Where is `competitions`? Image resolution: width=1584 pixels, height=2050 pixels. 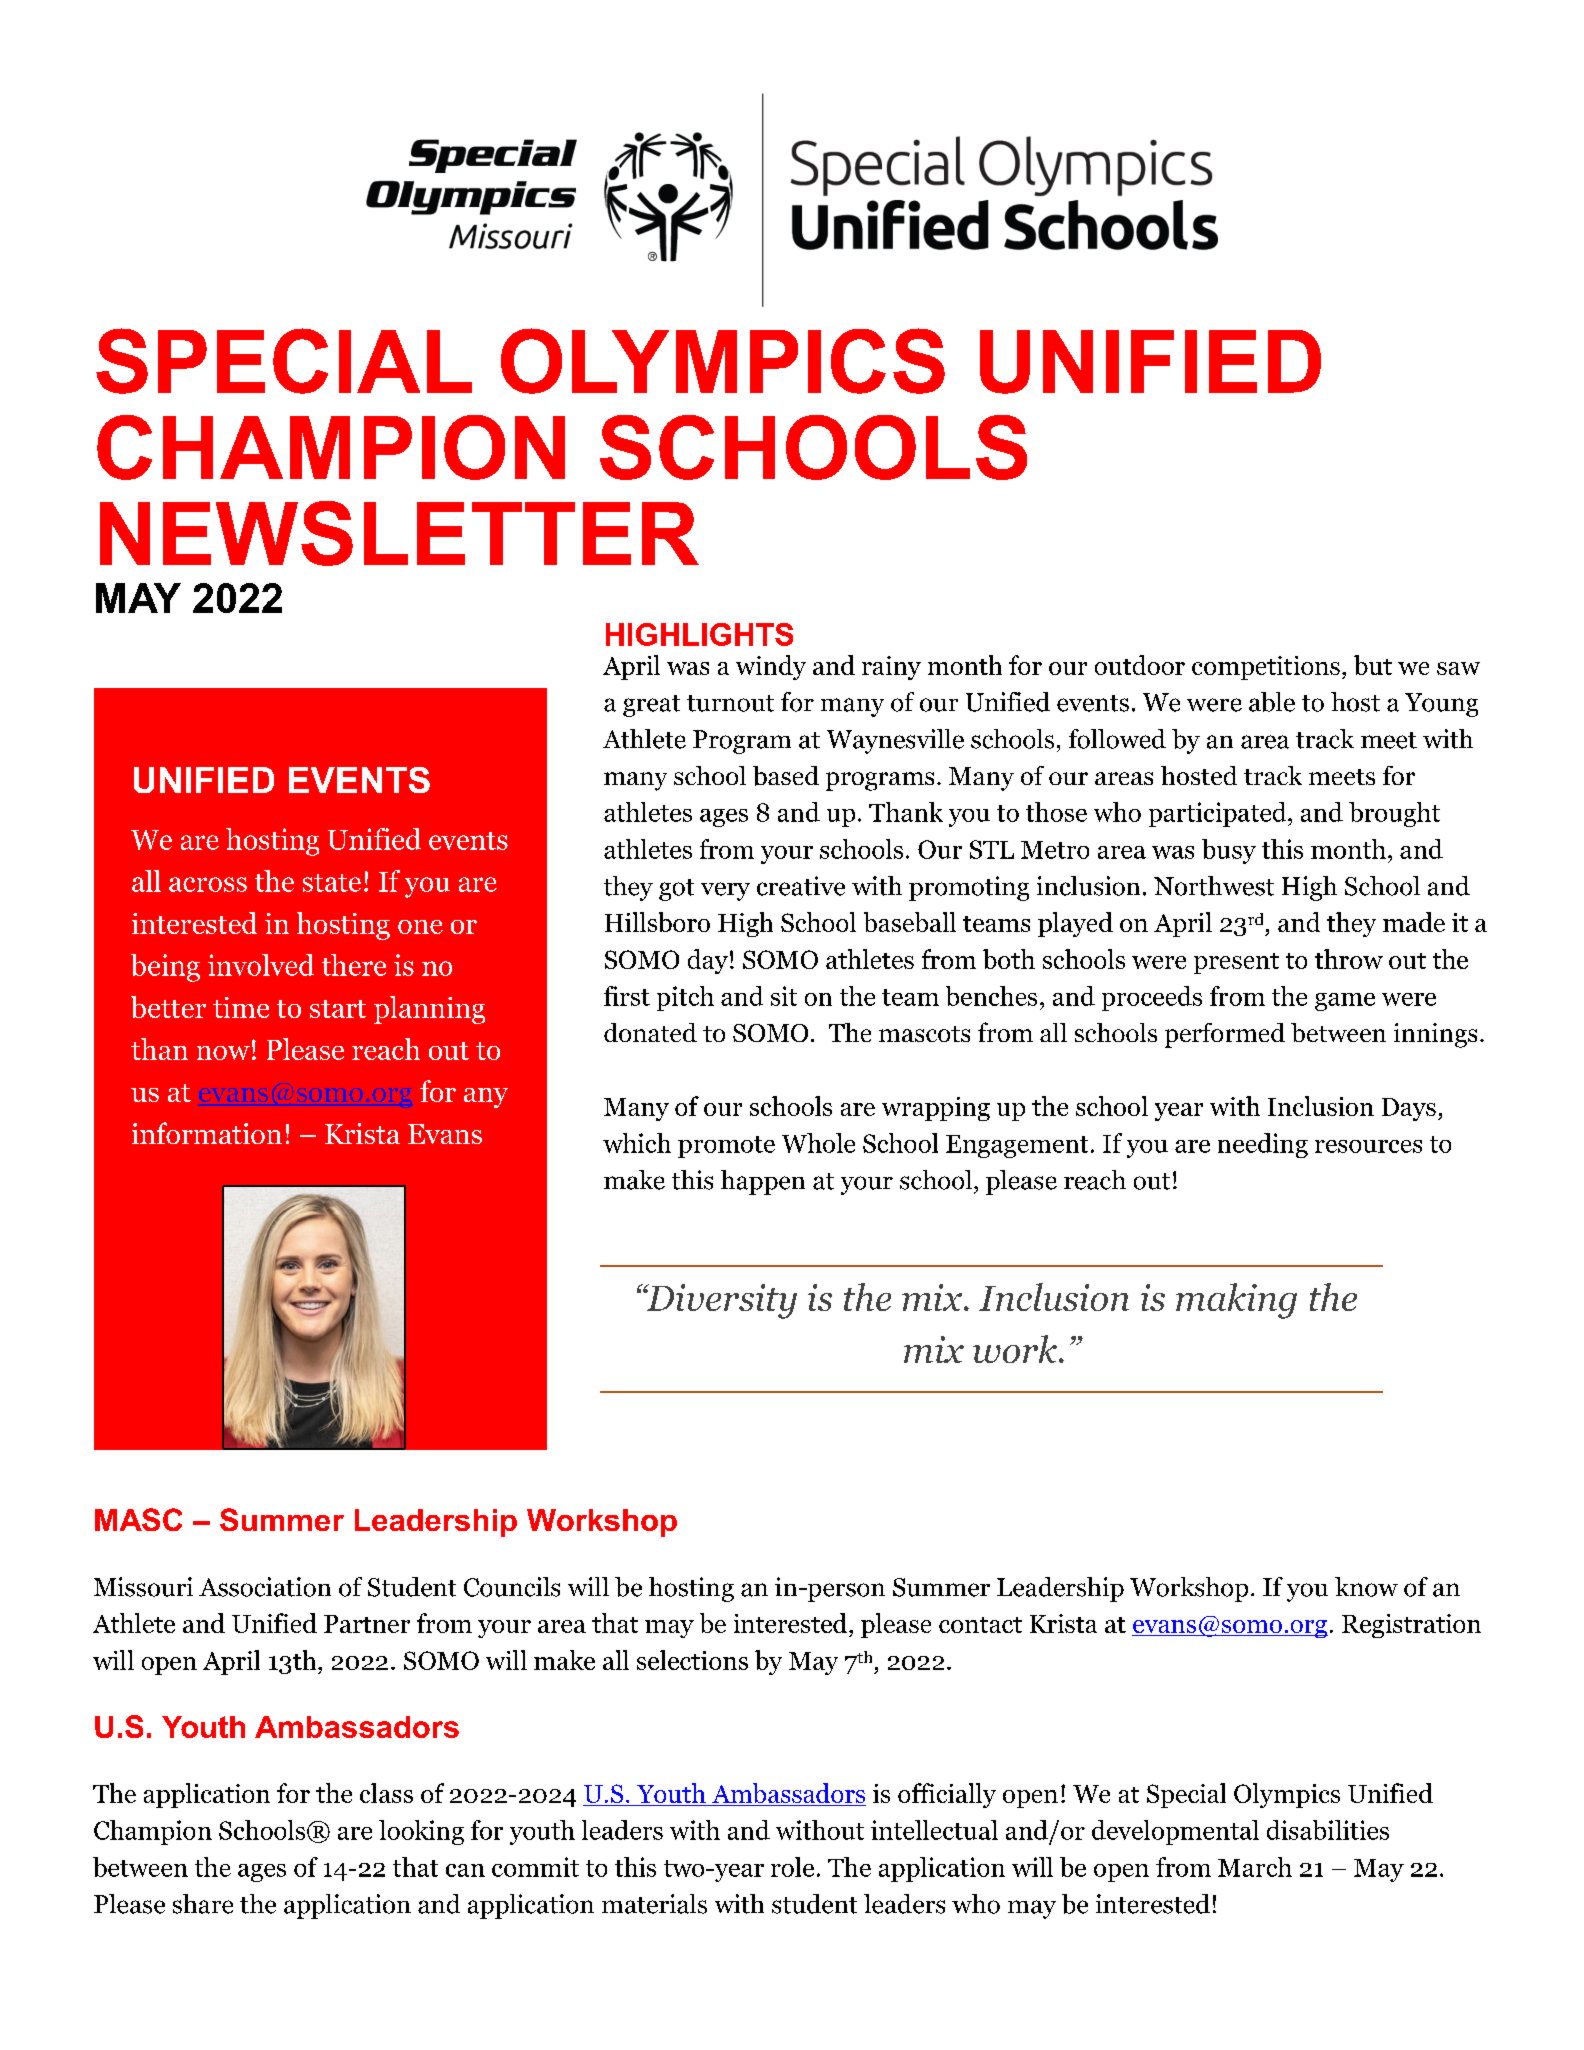
competitions is located at coordinates (1266, 668).
